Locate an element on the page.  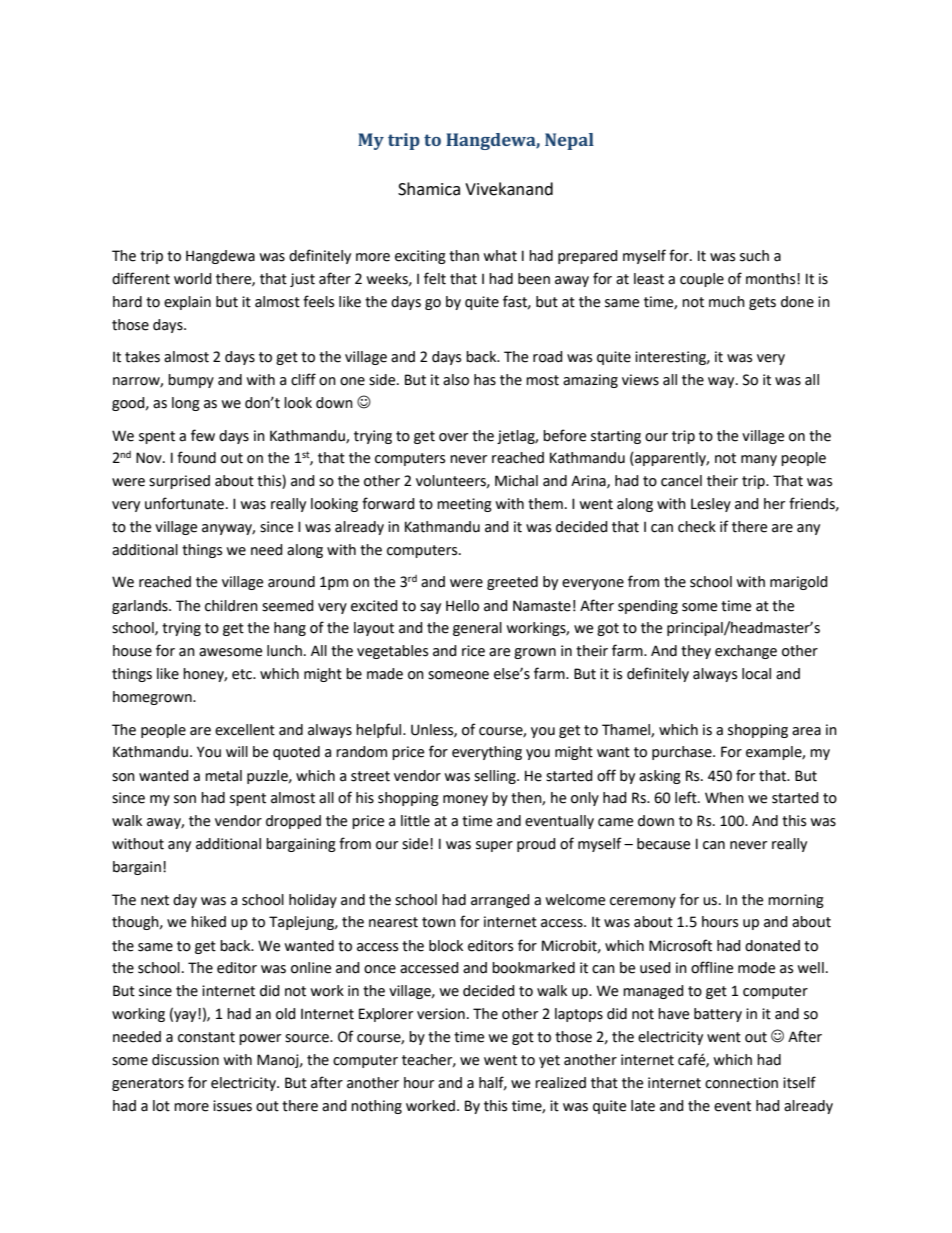
Nepal is located at coordinates (569, 141).
